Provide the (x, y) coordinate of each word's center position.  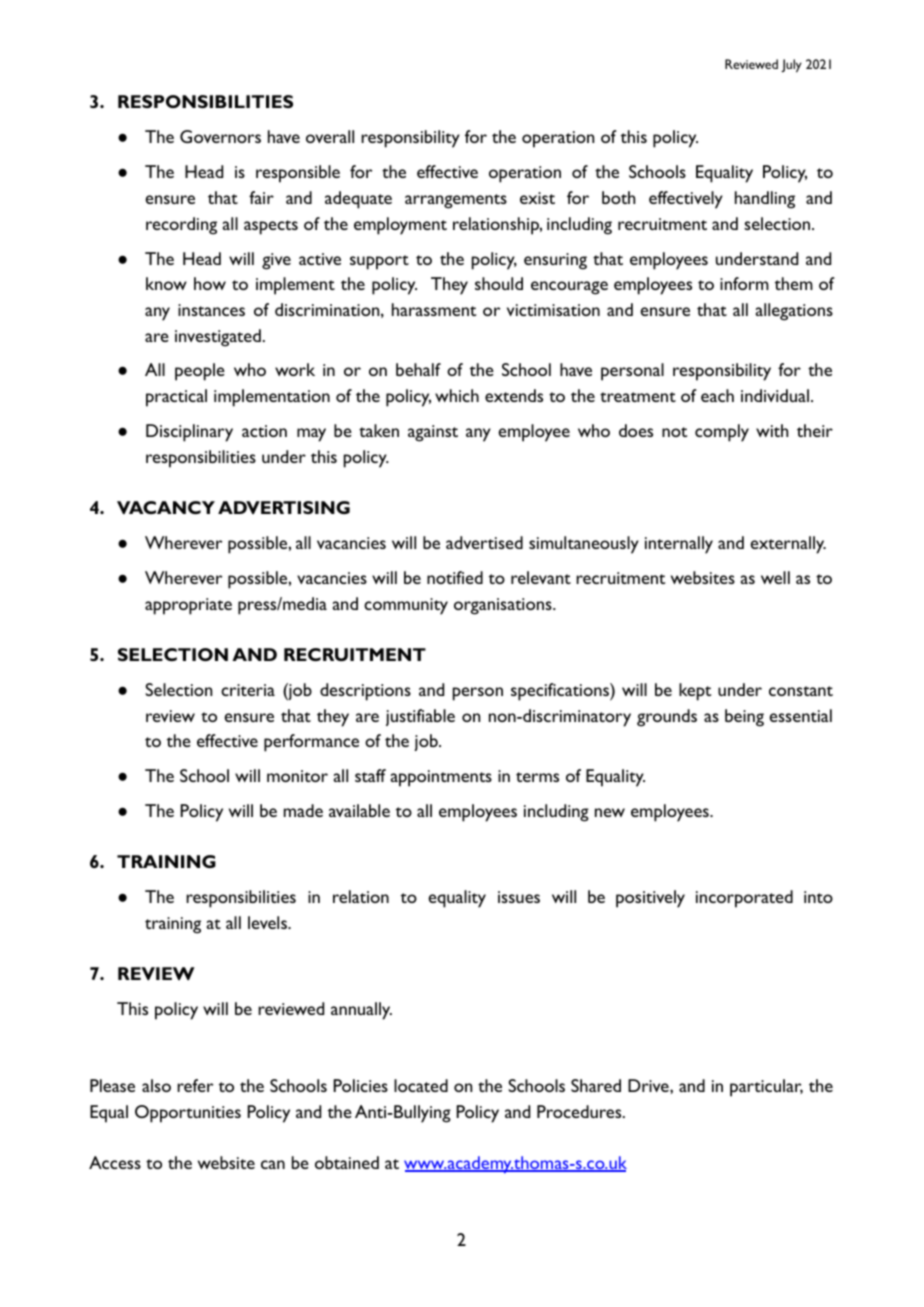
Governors (220, 136)
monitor (297, 776)
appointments (441, 778)
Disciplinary (189, 433)
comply (722, 433)
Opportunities (188, 1114)
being (744, 718)
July (791, 66)
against (433, 433)
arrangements (456, 201)
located (421, 1085)
